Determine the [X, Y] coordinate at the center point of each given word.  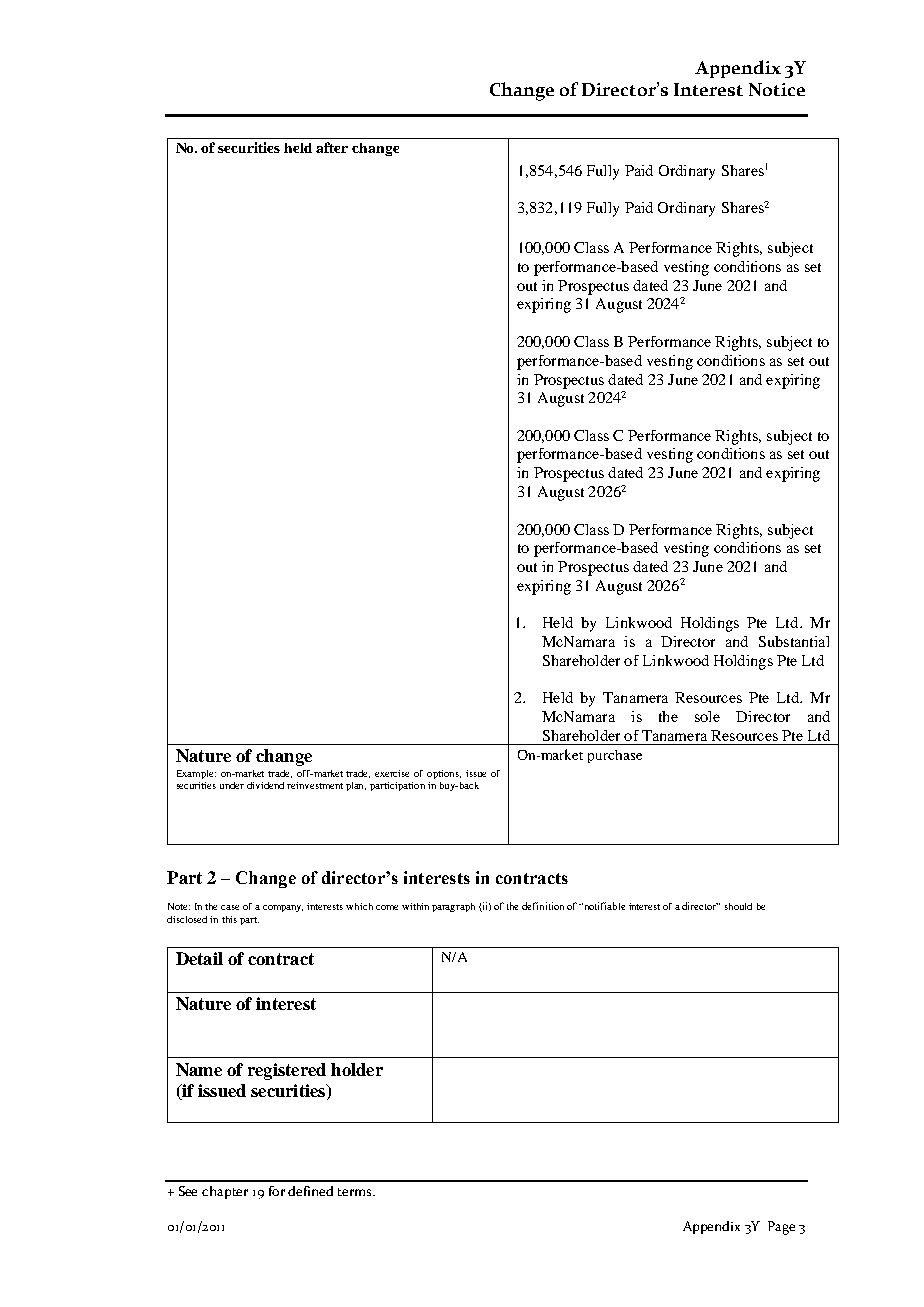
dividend [265, 785]
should [738, 906]
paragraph [453, 907]
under [232, 785]
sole [707, 716]
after [332, 147]
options [444, 774]
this [229, 919]
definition [543, 906]
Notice [777, 89]
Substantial [794, 641]
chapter [225, 1192]
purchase [615, 756]
